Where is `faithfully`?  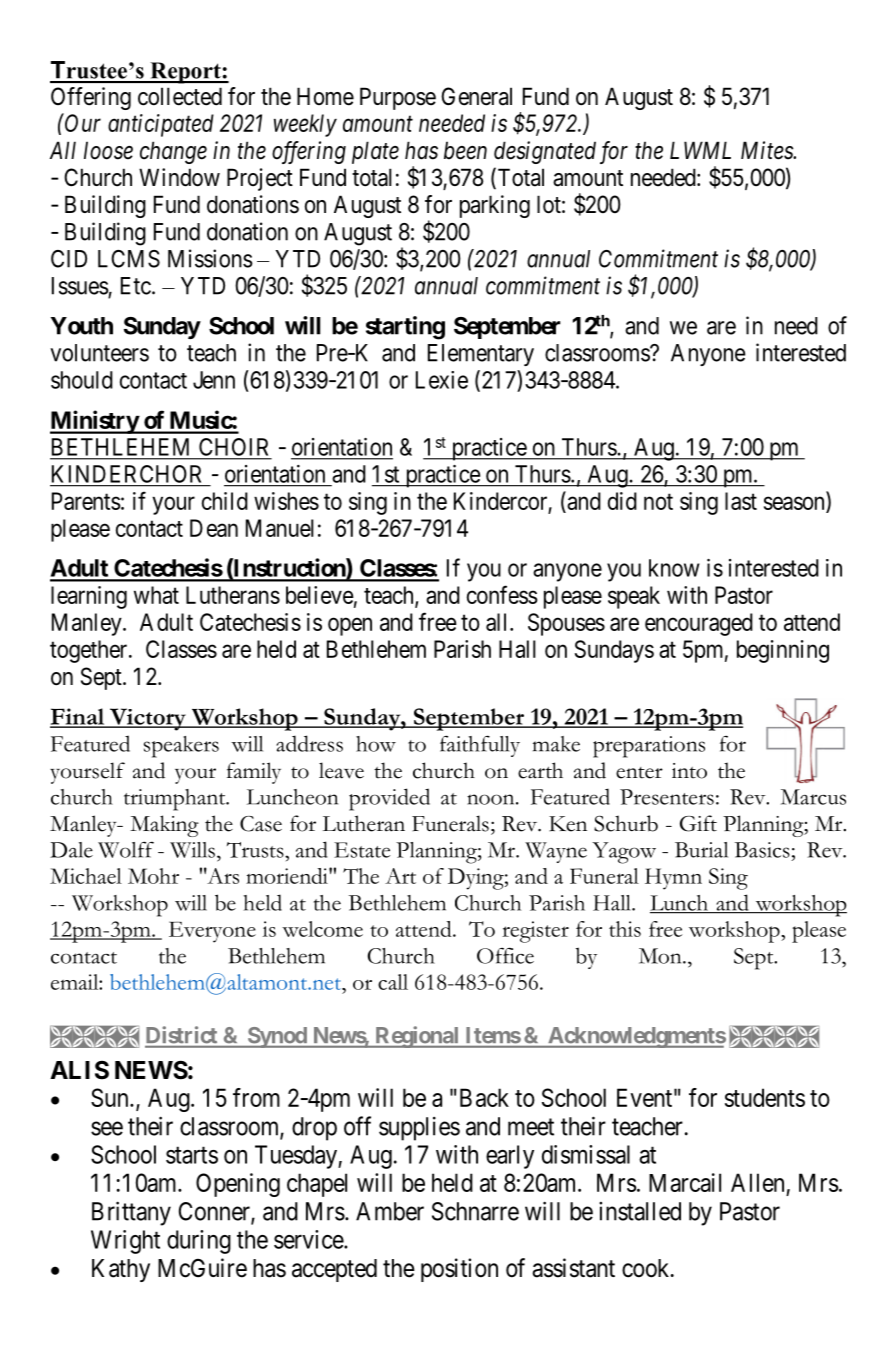
faithfully is located at coordinates (480, 746).
